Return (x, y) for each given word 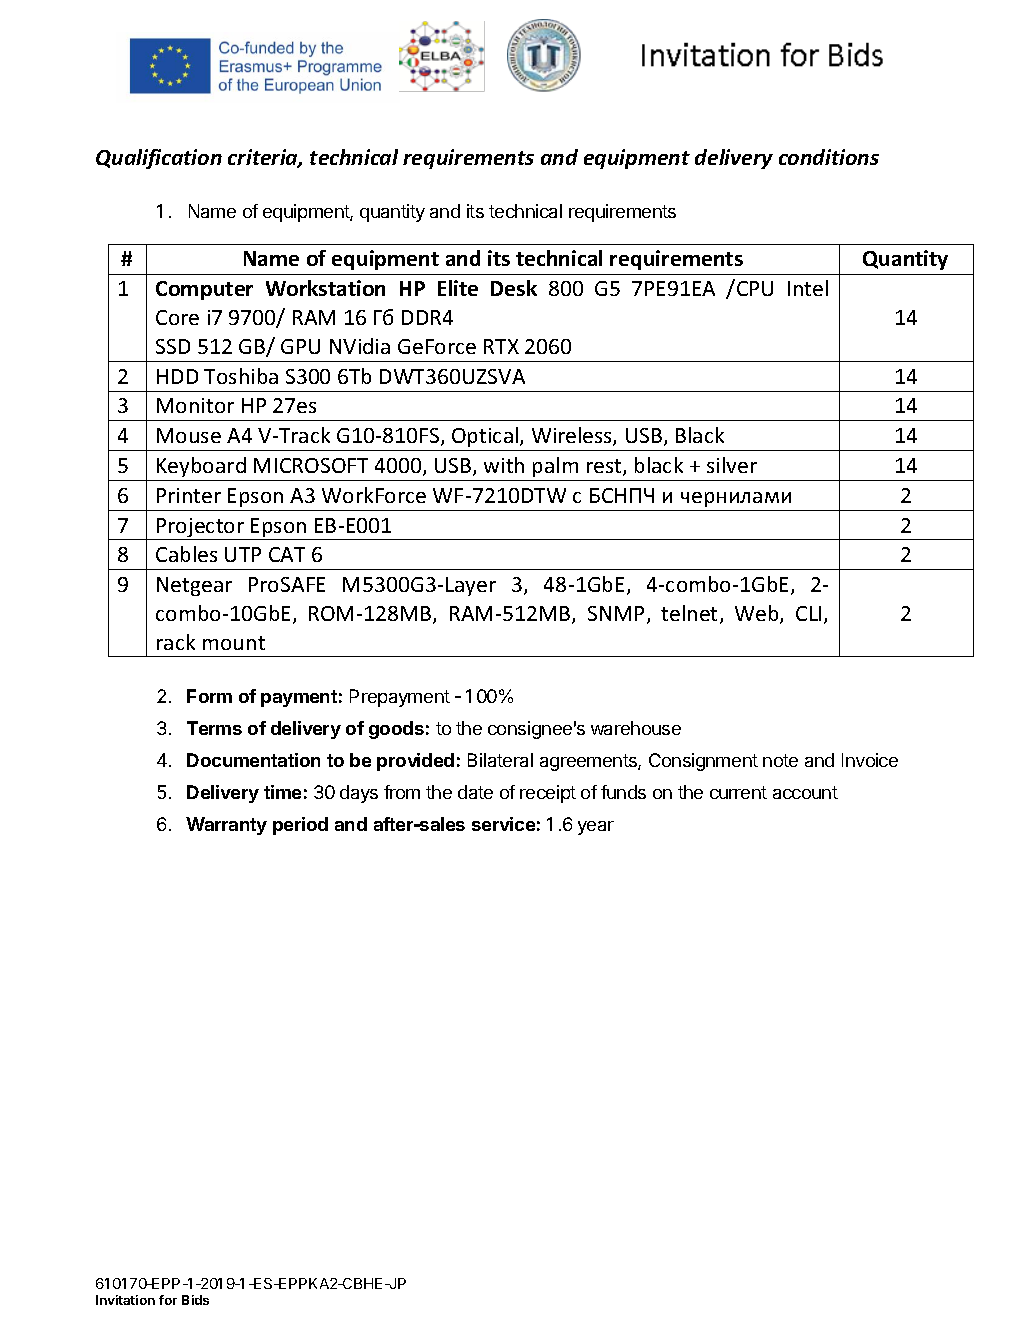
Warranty (226, 826)
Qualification (159, 159)
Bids (195, 1300)
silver (732, 465)
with (504, 465)
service (503, 824)
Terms (214, 728)
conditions (829, 157)
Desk (514, 288)
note (780, 760)
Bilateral (500, 760)
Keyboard (201, 467)
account (805, 792)
